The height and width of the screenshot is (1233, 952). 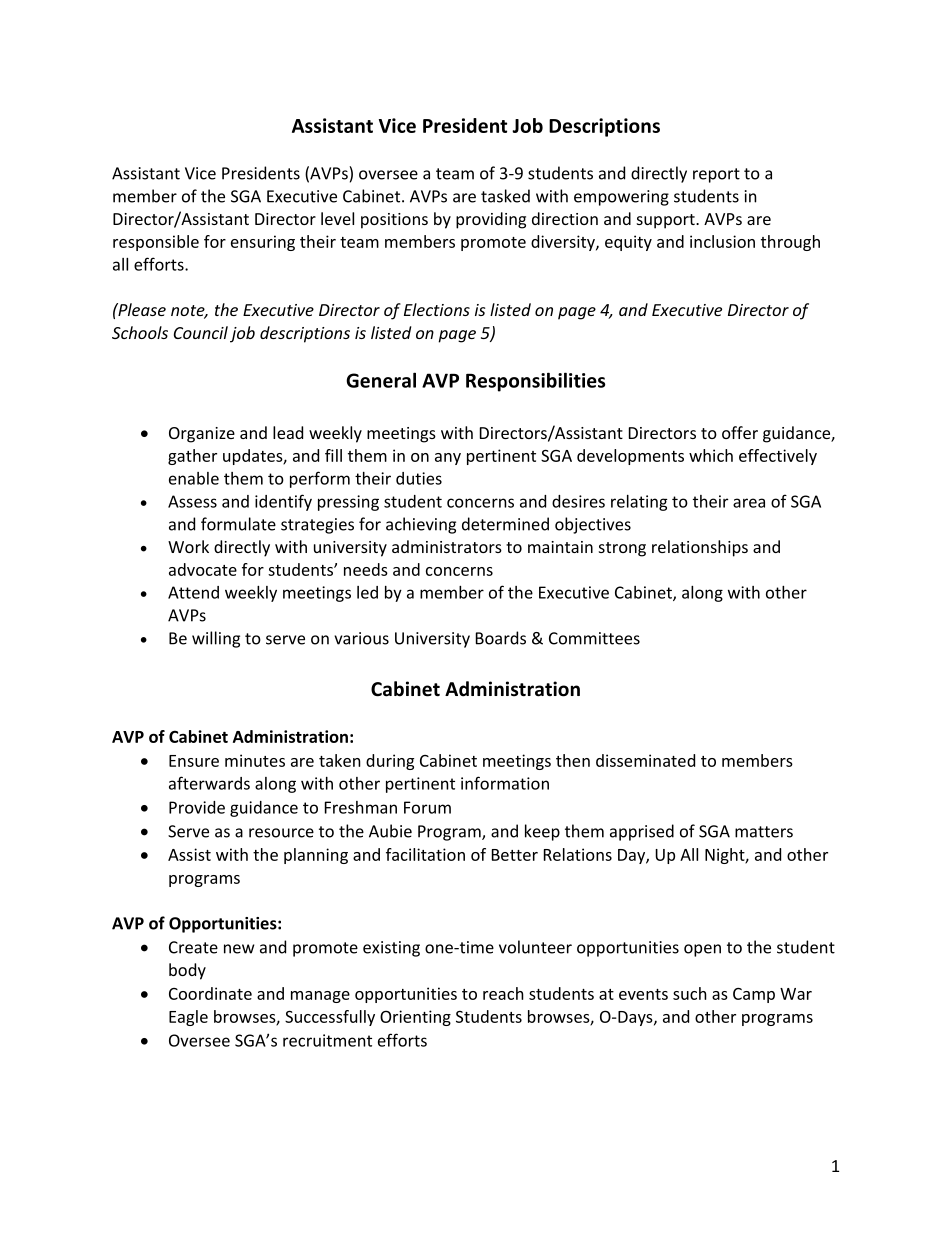 I want to click on such, so click(x=690, y=993).
